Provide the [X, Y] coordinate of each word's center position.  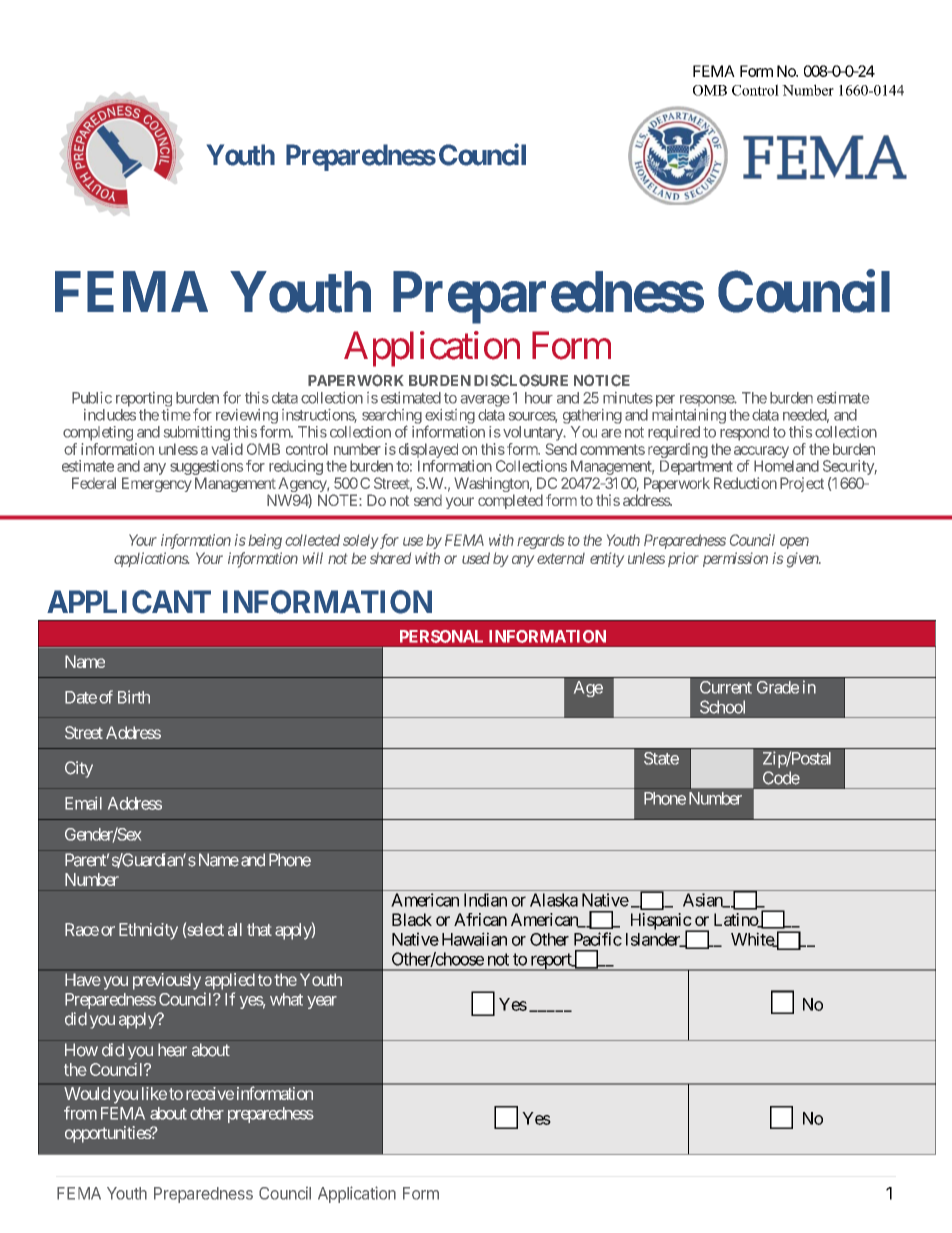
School [722, 707]
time [176, 415]
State [661, 758]
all [235, 929]
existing [450, 417]
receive [210, 1093]
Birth [134, 697]
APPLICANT [129, 602]
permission [735, 559]
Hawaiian [474, 939]
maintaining [689, 416]
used [476, 558]
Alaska [554, 900]
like [154, 1093]
